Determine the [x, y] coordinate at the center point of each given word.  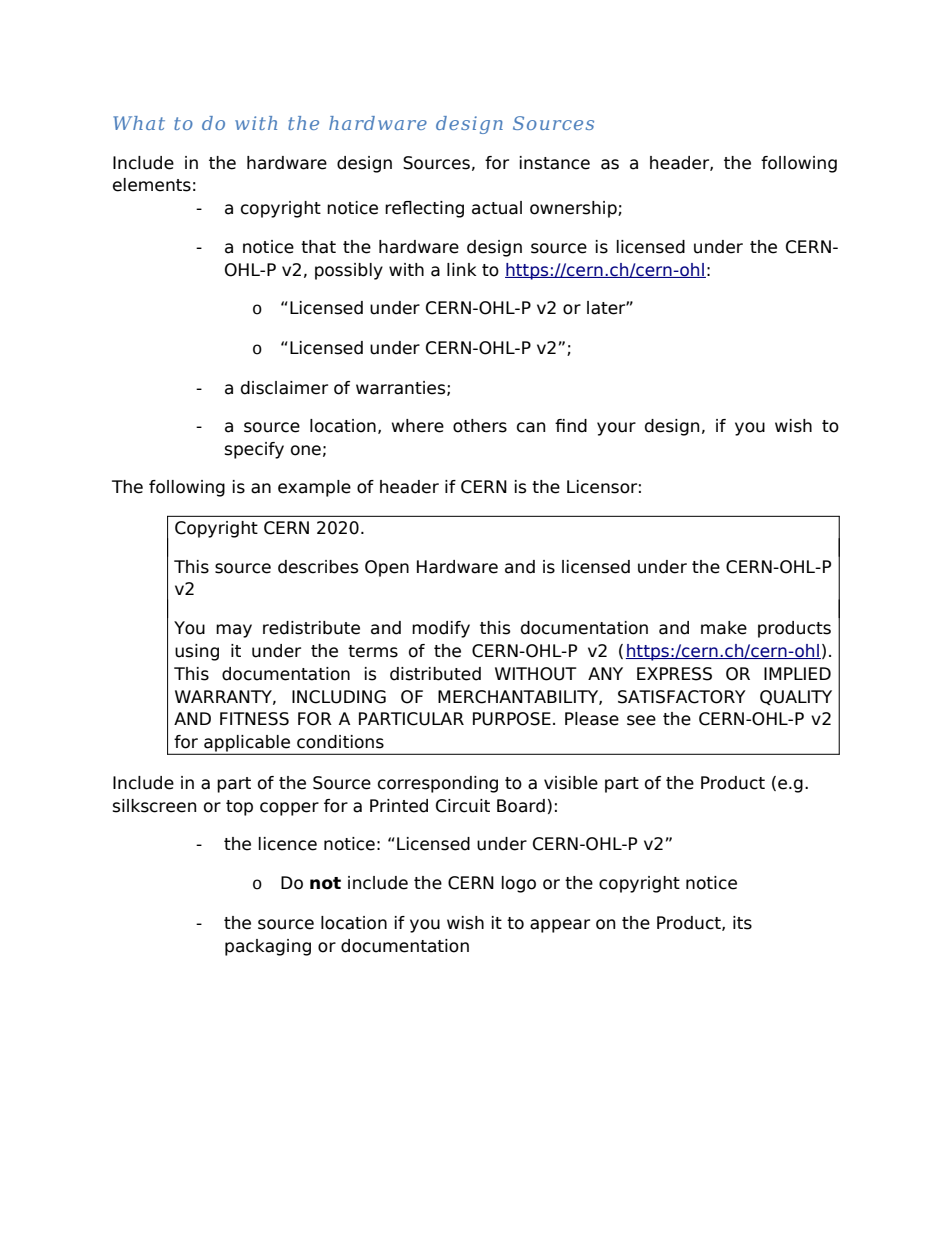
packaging [268, 947]
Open [387, 568]
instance [555, 163]
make [724, 628]
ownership [574, 209]
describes [318, 567]
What [139, 123]
